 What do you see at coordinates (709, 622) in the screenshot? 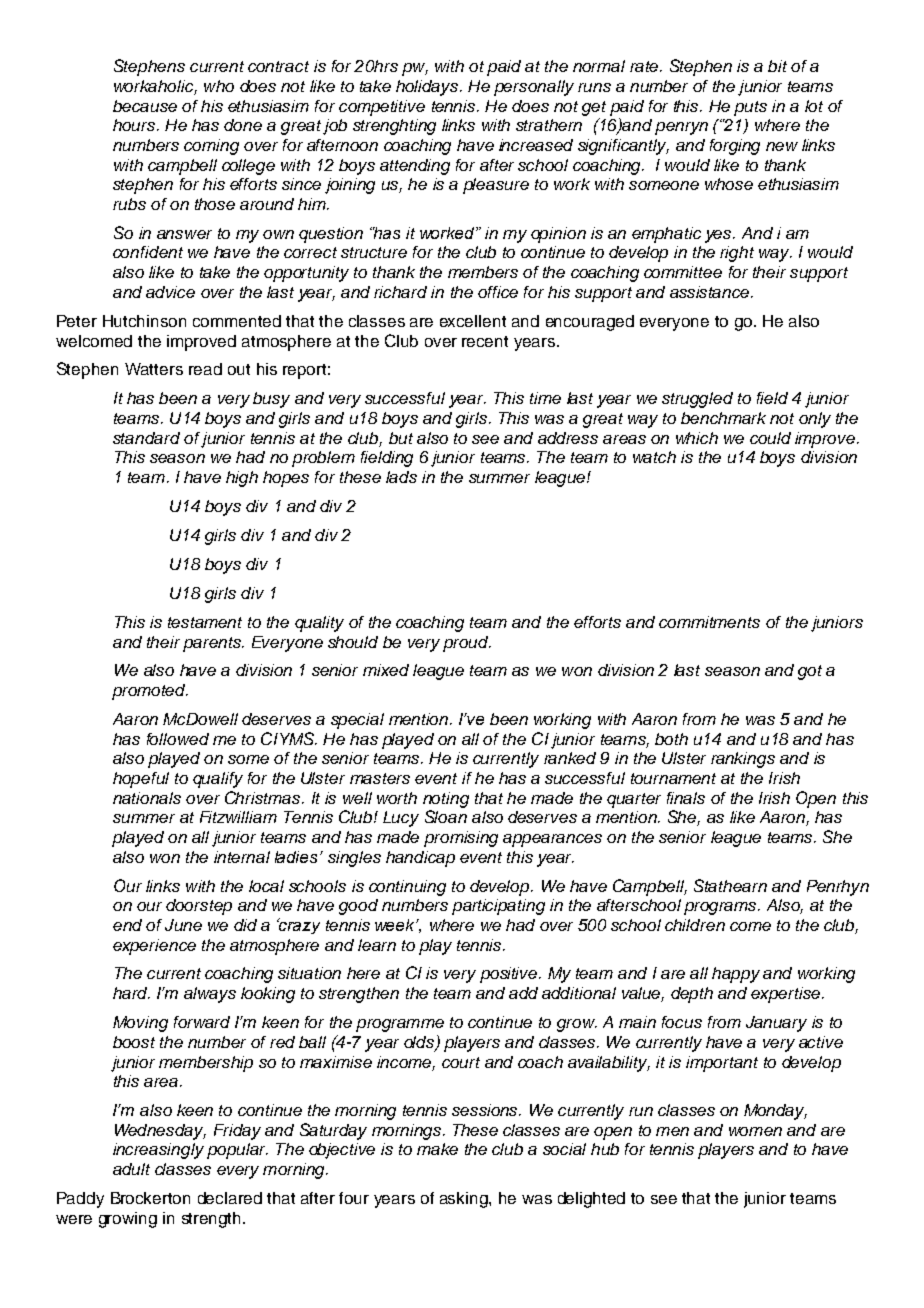
I see `commitments` at bounding box center [709, 622].
